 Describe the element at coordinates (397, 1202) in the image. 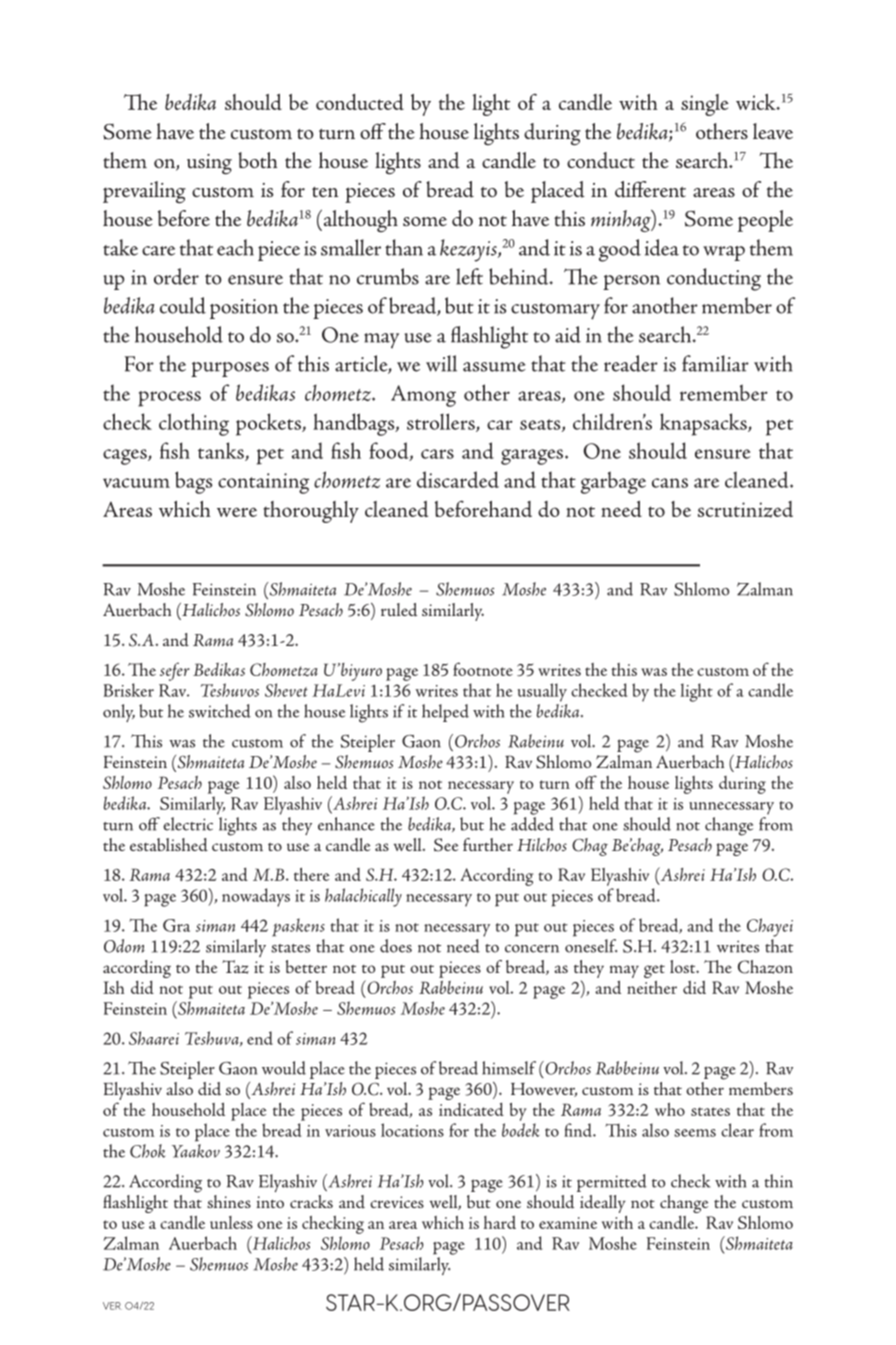

I see `crevices` at that location.
